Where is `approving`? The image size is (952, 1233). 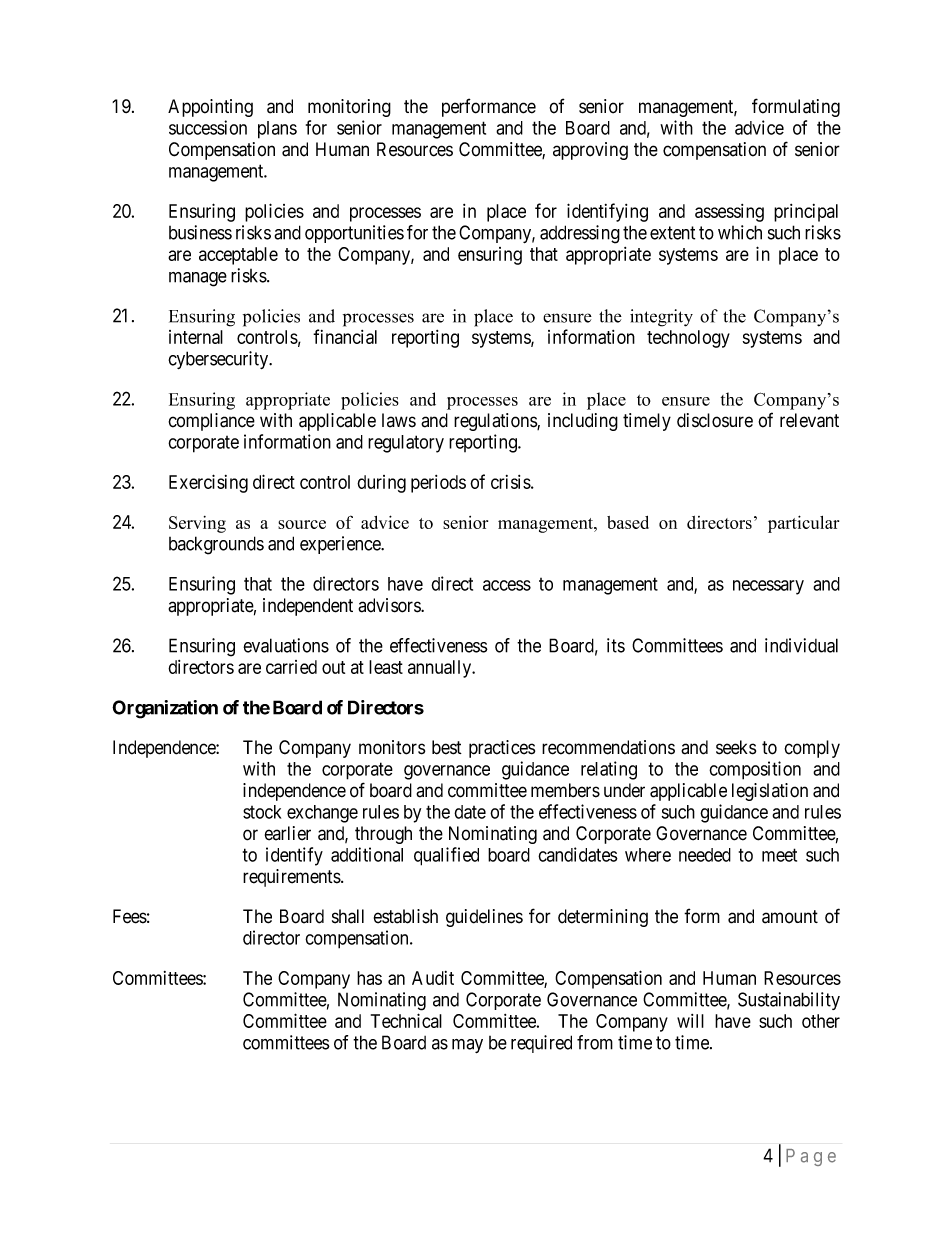 approving is located at coordinates (590, 151).
